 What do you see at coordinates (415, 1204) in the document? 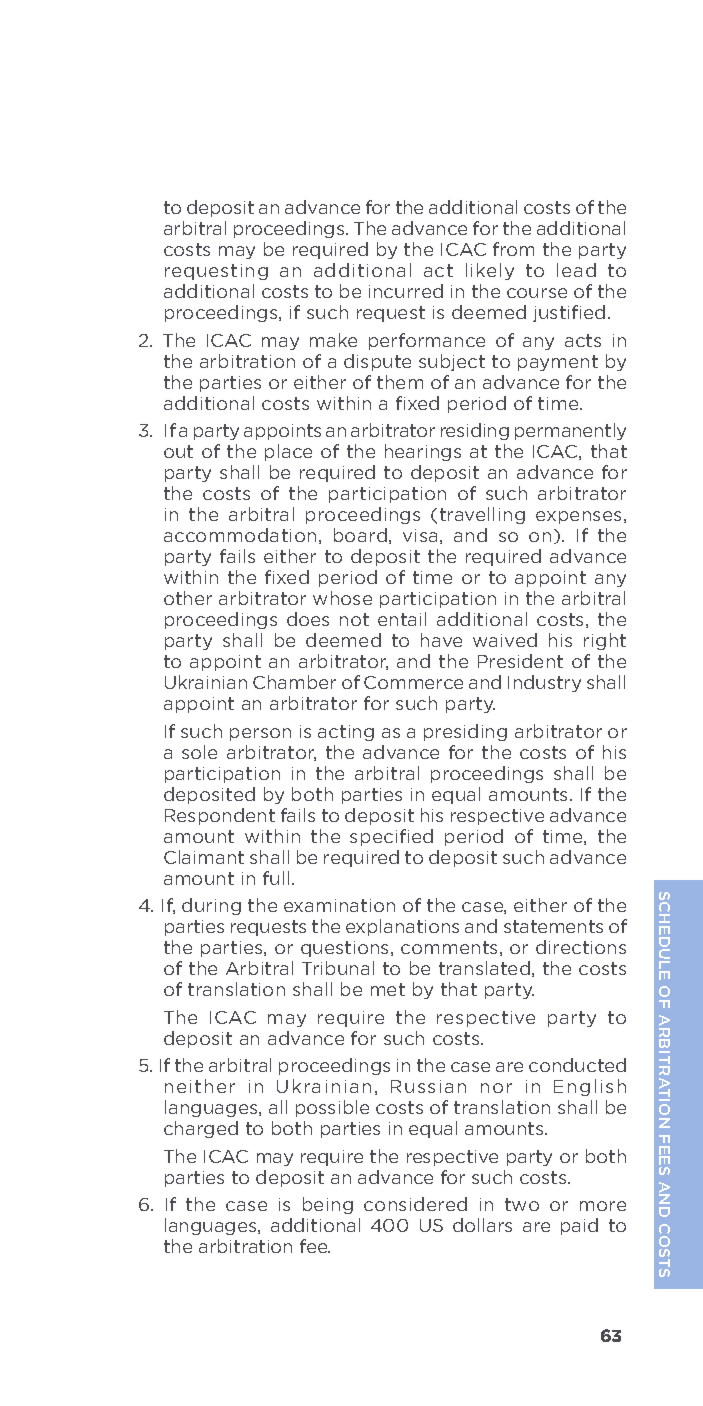
I see `considered` at bounding box center [415, 1204].
